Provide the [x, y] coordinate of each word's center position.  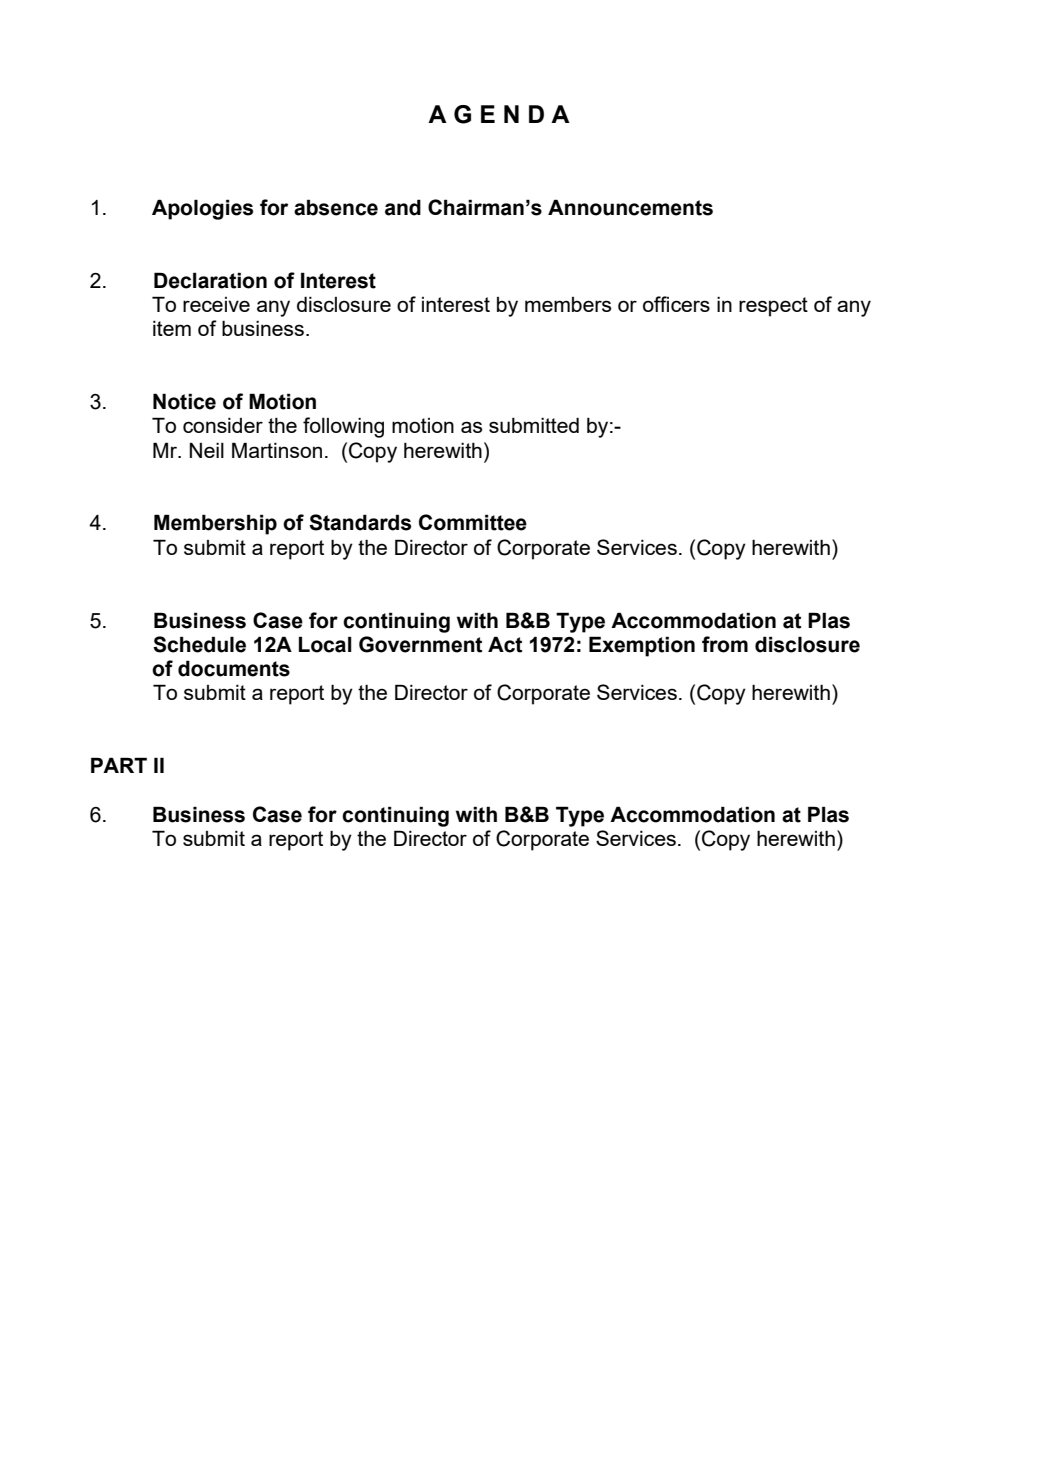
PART [119, 765]
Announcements [630, 207]
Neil [207, 450]
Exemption [642, 646]
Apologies [202, 209]
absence [336, 207]
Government [420, 644]
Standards [360, 522]
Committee [473, 522]
